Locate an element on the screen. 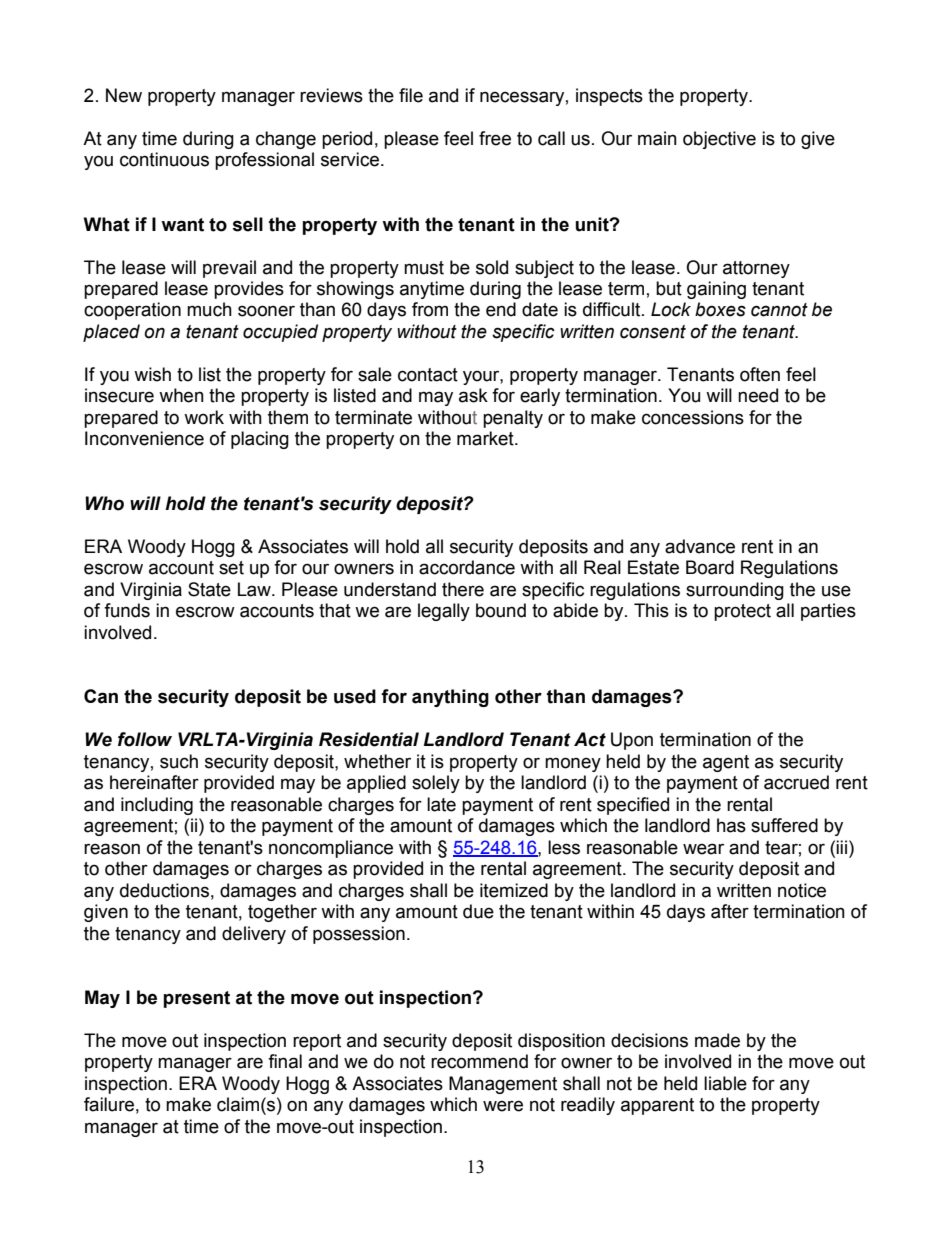 The image size is (952, 1233). has is located at coordinates (731, 825).
